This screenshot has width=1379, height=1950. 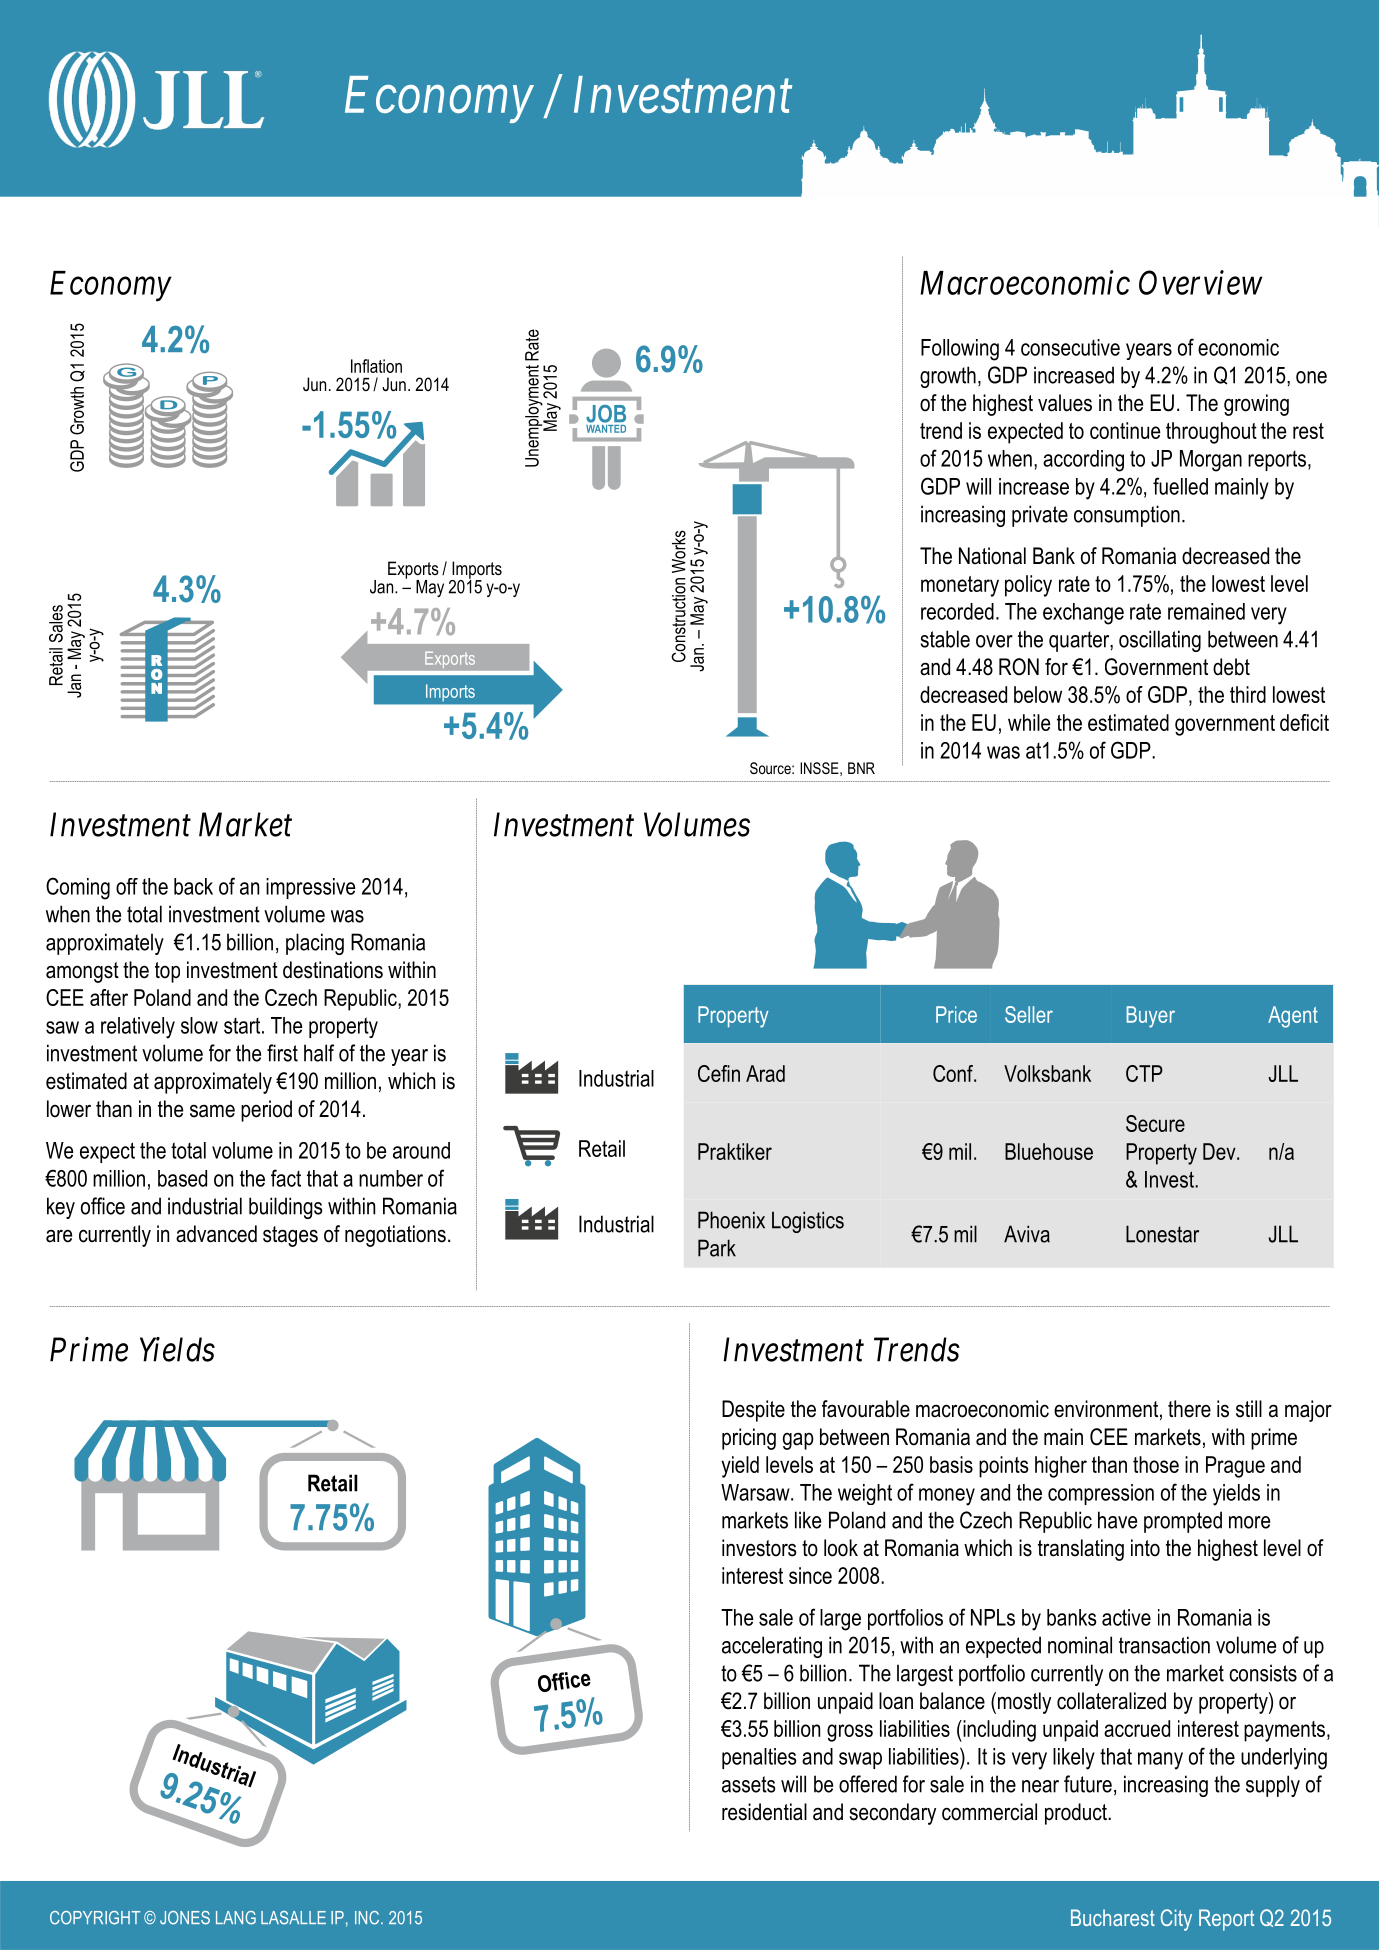 What do you see at coordinates (1125, 430) in the screenshot?
I see `continue` at bounding box center [1125, 430].
